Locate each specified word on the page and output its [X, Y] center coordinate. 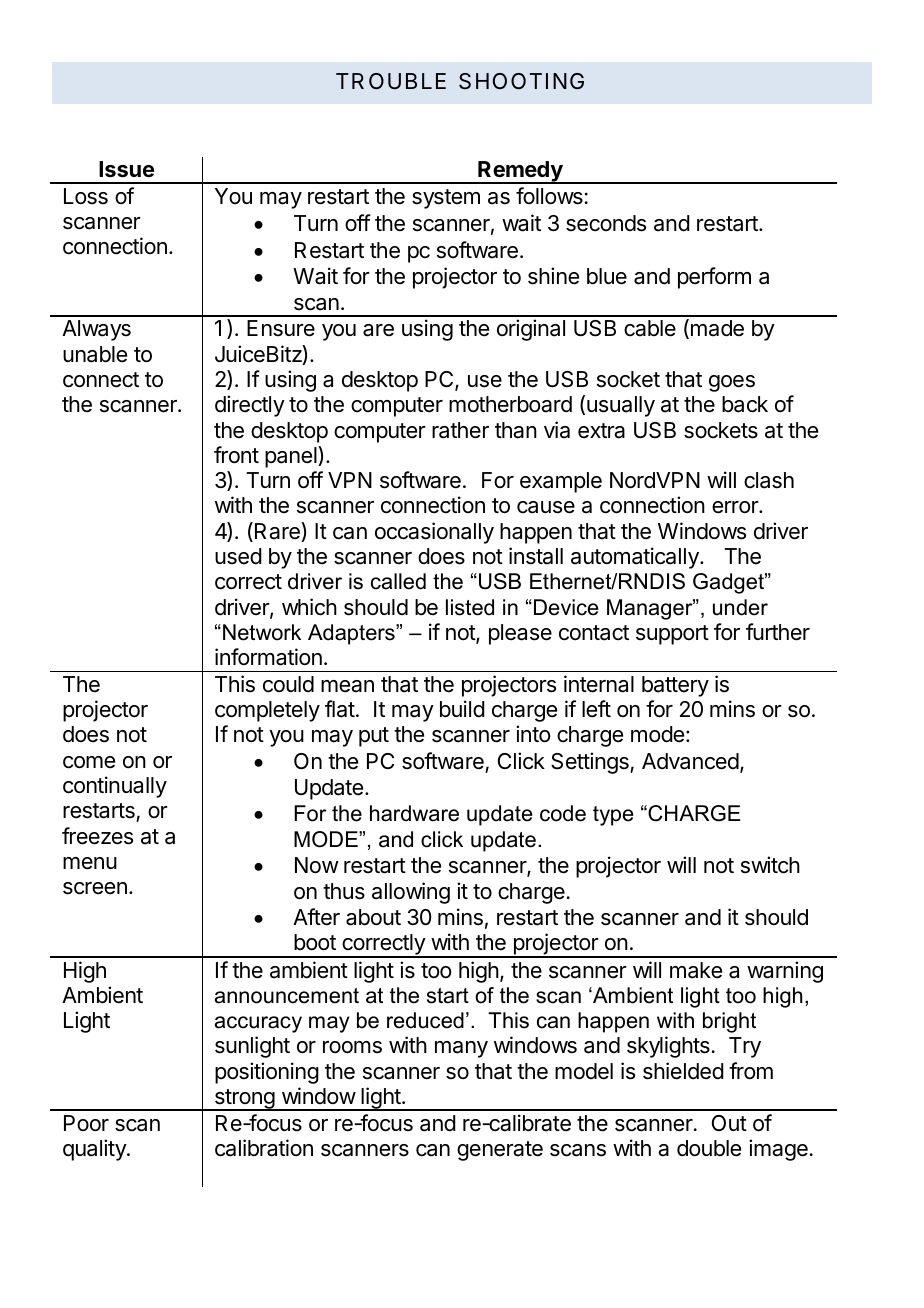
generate [500, 1151]
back [745, 404]
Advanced [690, 761]
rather [460, 430]
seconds [606, 223]
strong [244, 1100]
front [236, 455]
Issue [126, 169]
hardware [414, 813]
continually [115, 787]
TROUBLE [391, 81]
